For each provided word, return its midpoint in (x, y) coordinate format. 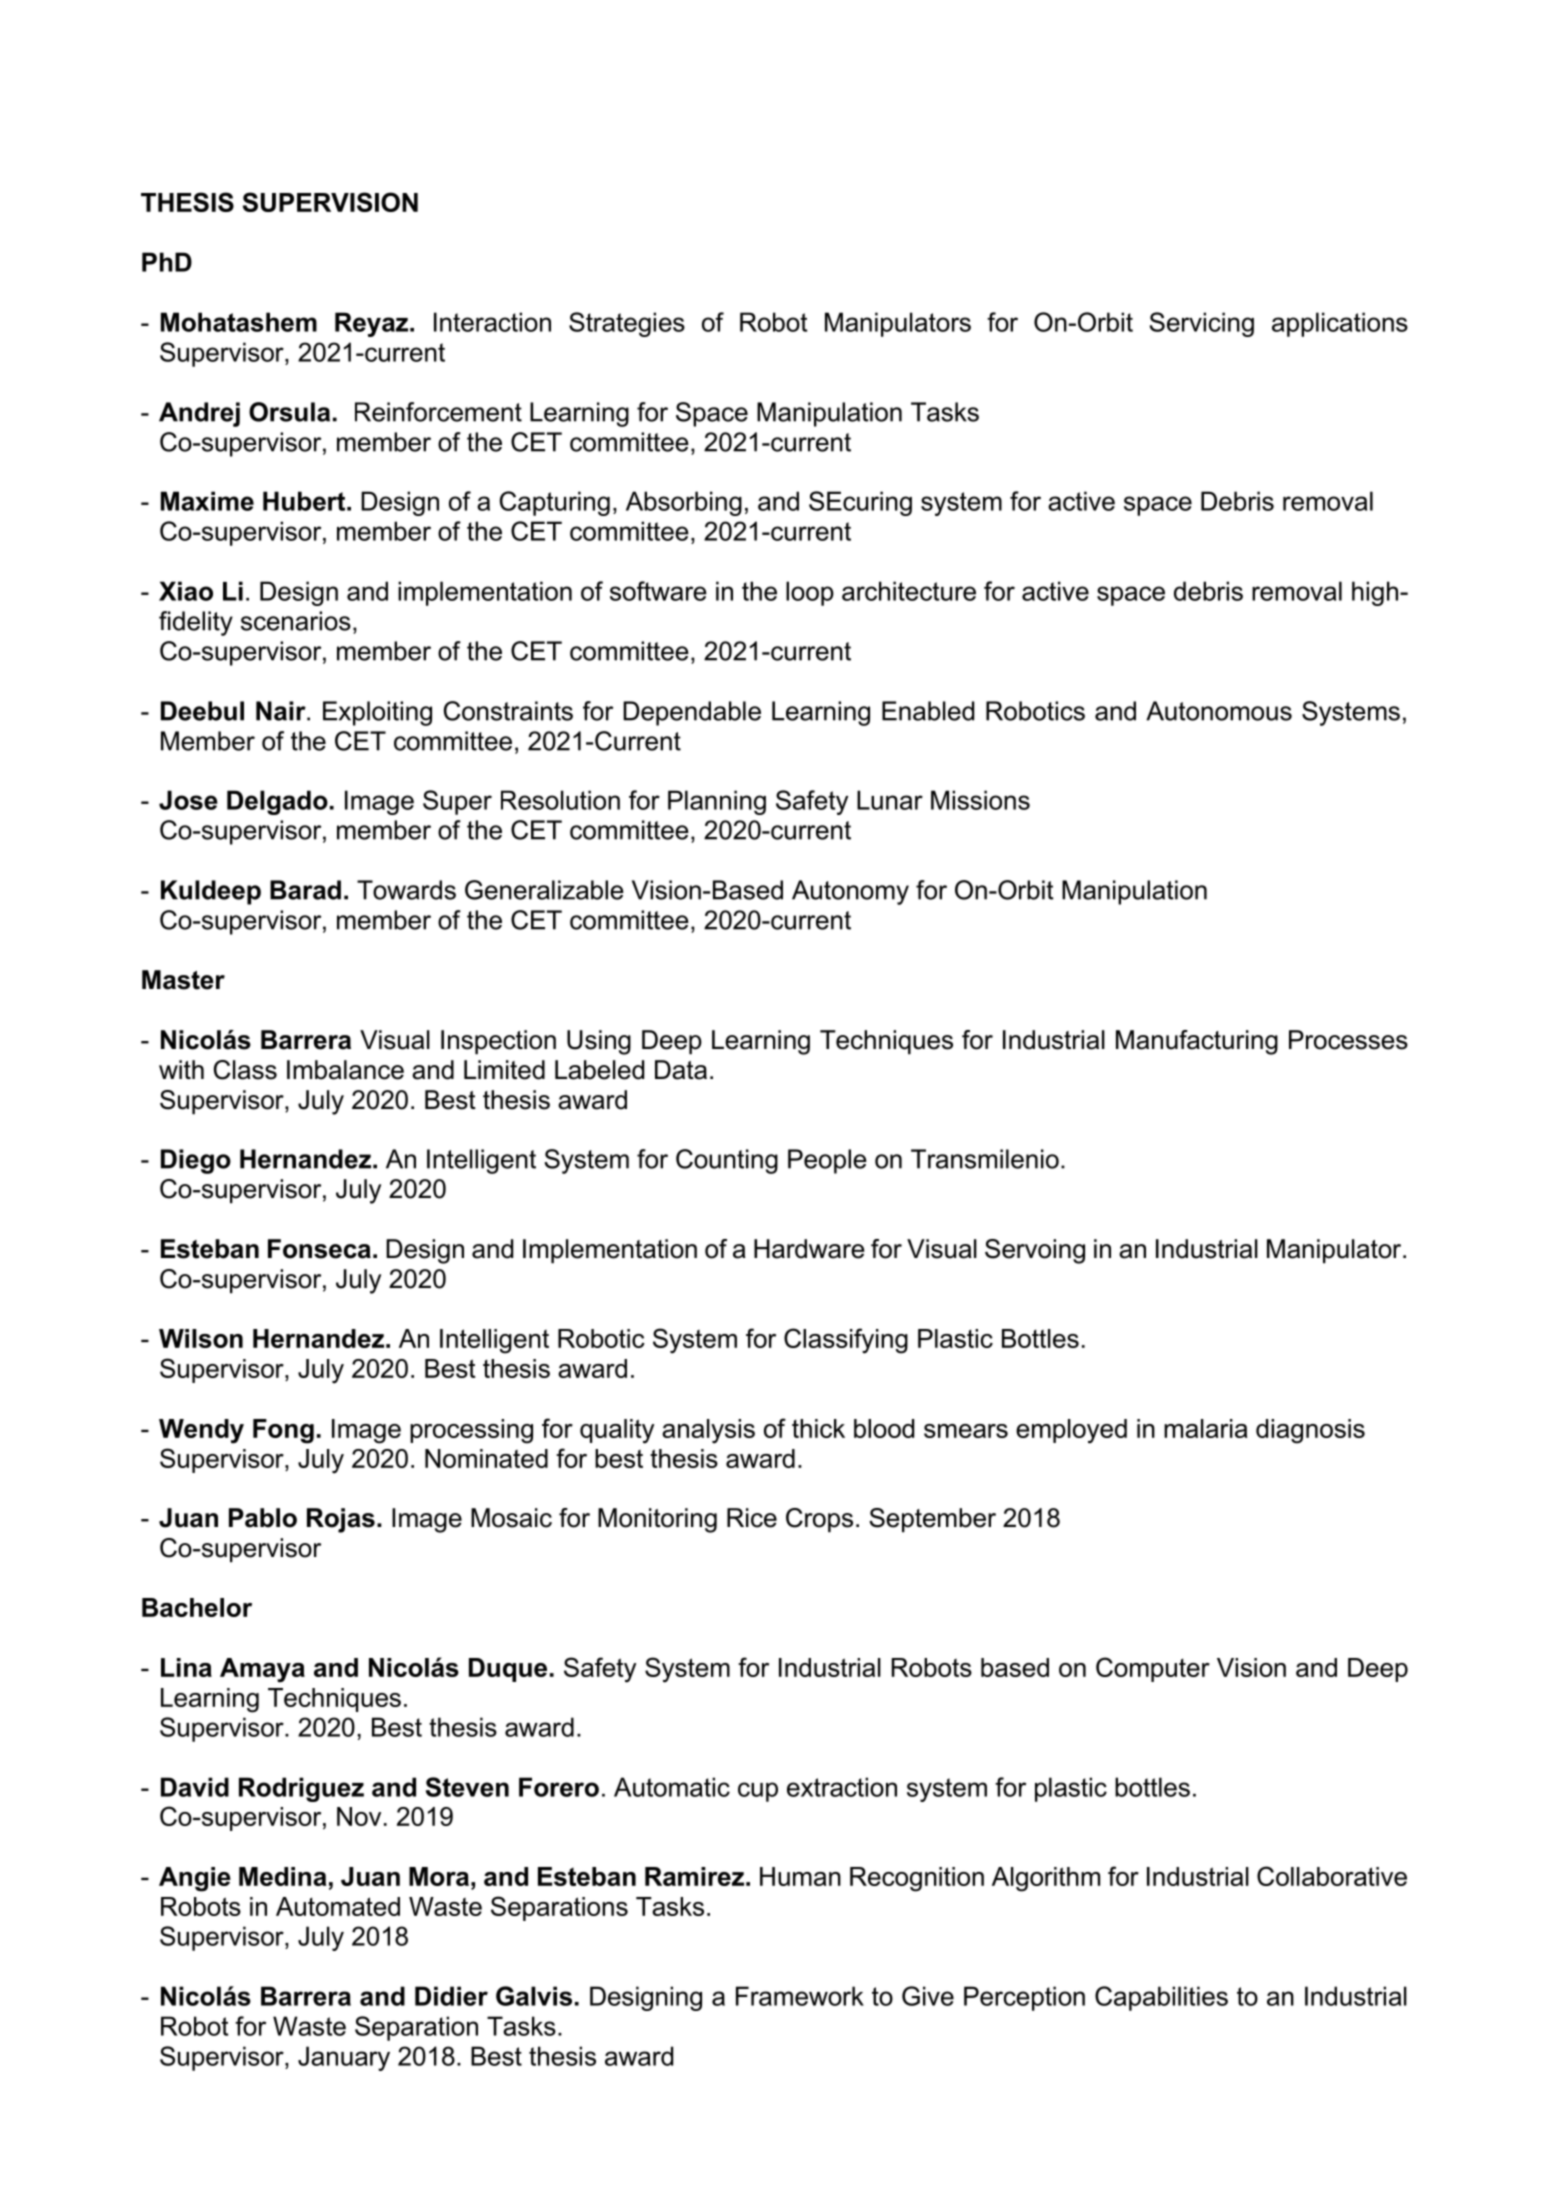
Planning (717, 802)
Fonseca (319, 1249)
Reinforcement (438, 412)
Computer (1153, 1669)
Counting (727, 1161)
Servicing (1202, 324)
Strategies (627, 324)
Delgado (277, 802)
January (344, 2058)
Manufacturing (1197, 1042)
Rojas (341, 1520)
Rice (752, 1518)
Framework (800, 1996)
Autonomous (1219, 711)
